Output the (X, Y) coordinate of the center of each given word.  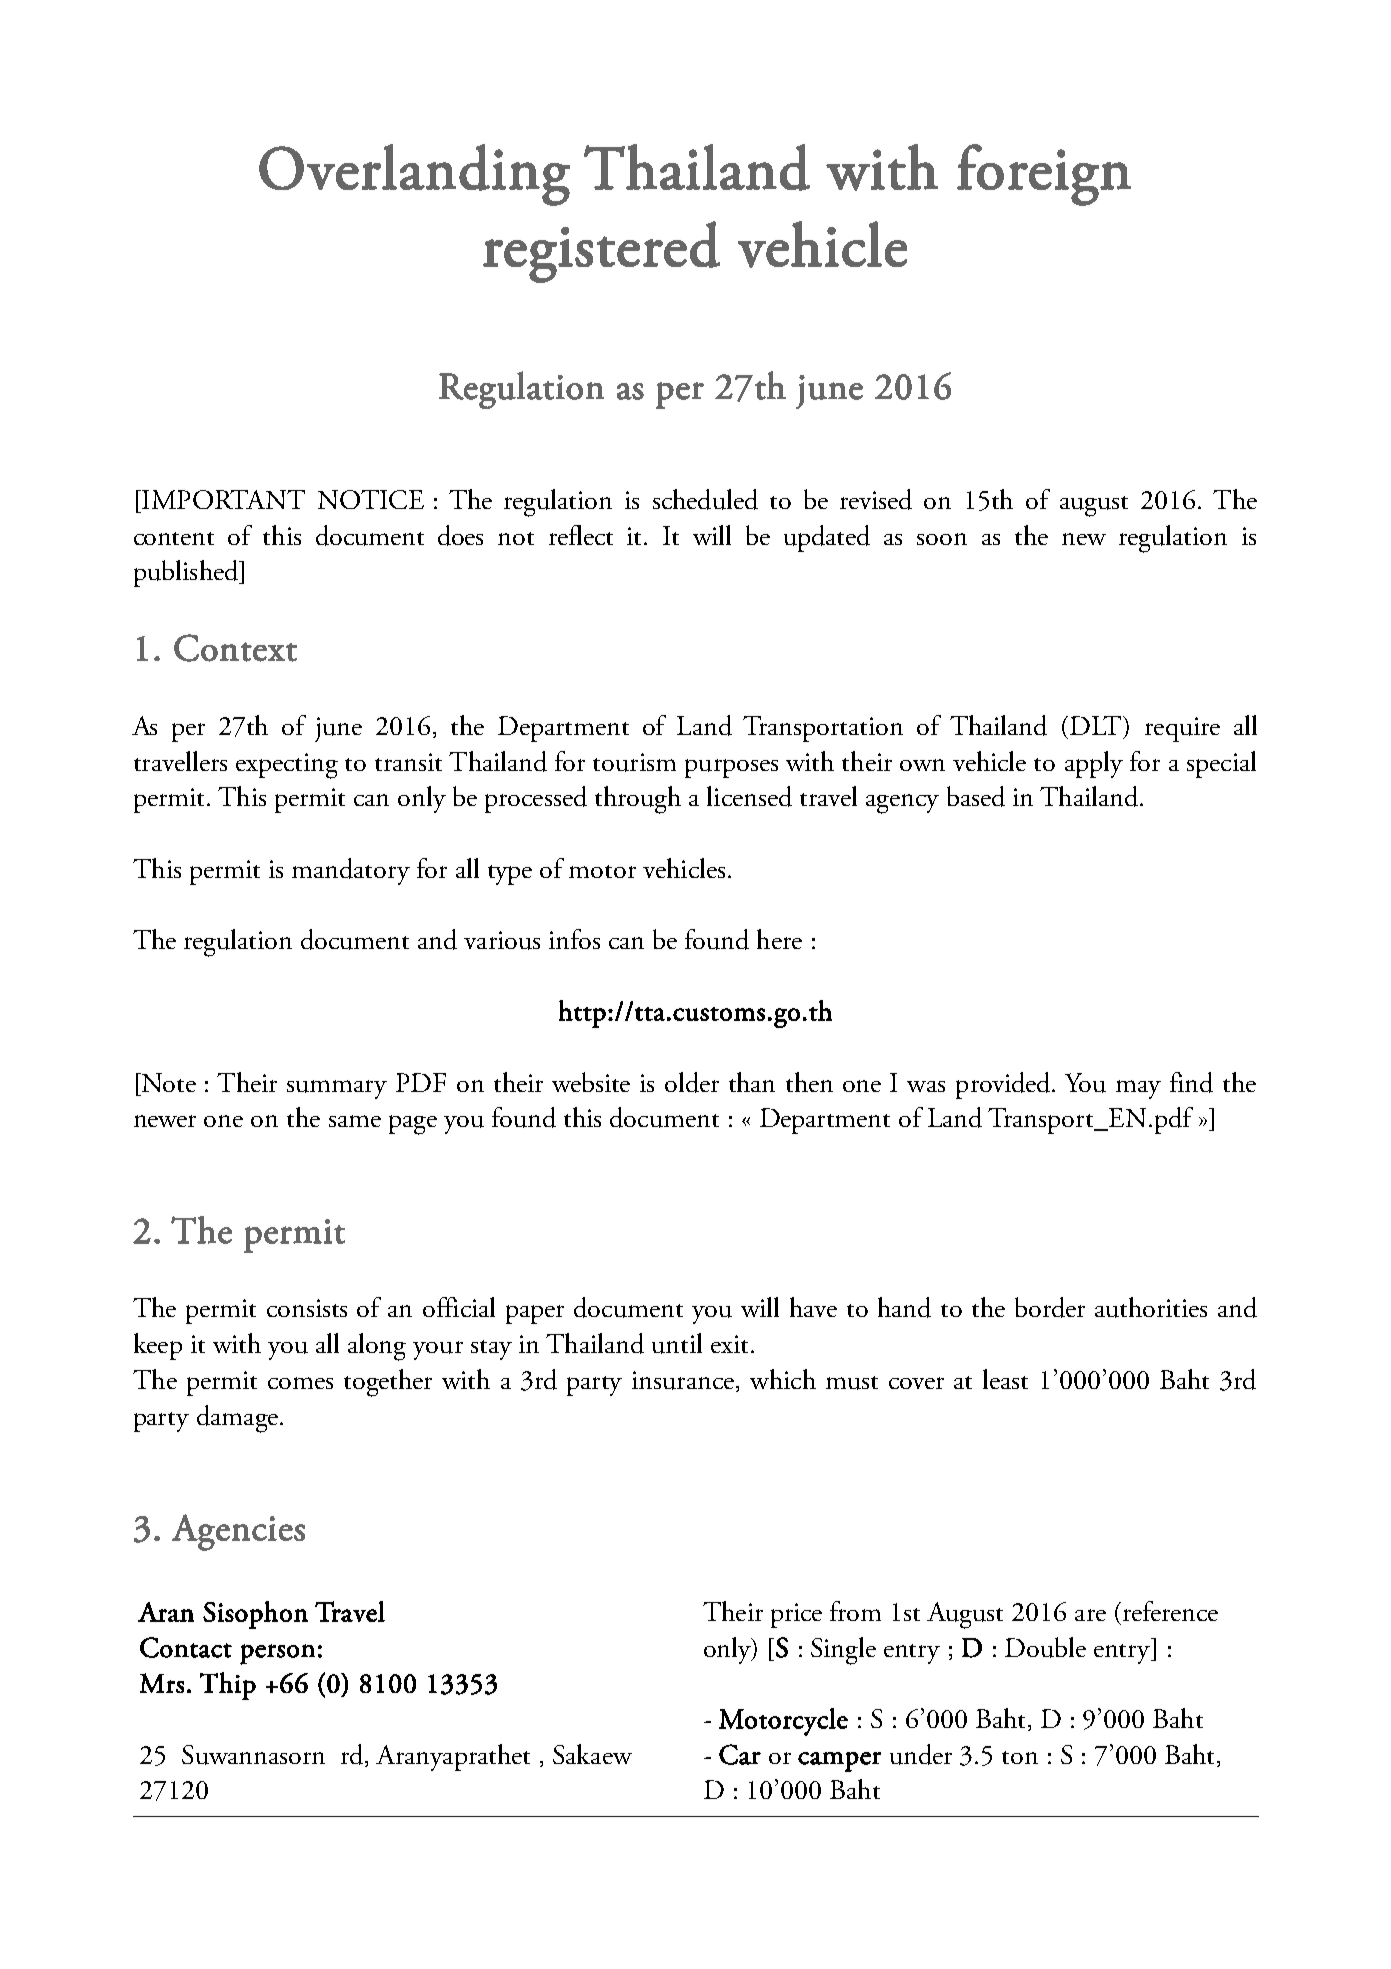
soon (942, 539)
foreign (1044, 175)
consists (307, 1308)
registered (601, 252)
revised (876, 499)
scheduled (705, 499)
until (677, 1343)
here (779, 939)
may (1138, 1089)
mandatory (351, 871)
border (1050, 1307)
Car (740, 1754)
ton (1020, 1757)
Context (235, 648)
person (277, 1654)
